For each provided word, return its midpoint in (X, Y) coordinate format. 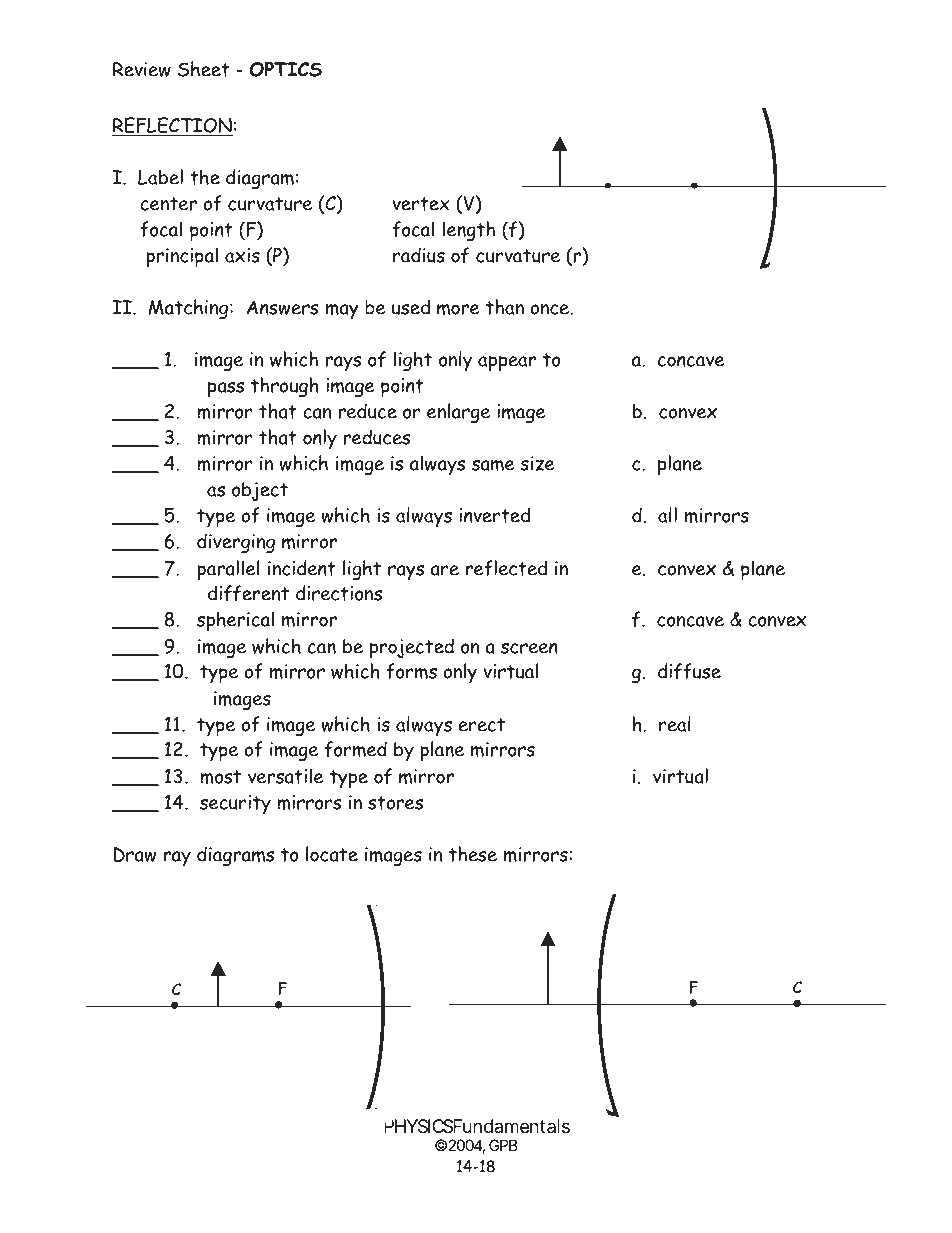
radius (419, 255)
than (505, 307)
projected (412, 648)
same (493, 465)
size (537, 463)
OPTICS (286, 69)
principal (182, 257)
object (260, 491)
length (469, 231)
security (235, 804)
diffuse (689, 671)
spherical (235, 621)
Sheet (203, 69)
